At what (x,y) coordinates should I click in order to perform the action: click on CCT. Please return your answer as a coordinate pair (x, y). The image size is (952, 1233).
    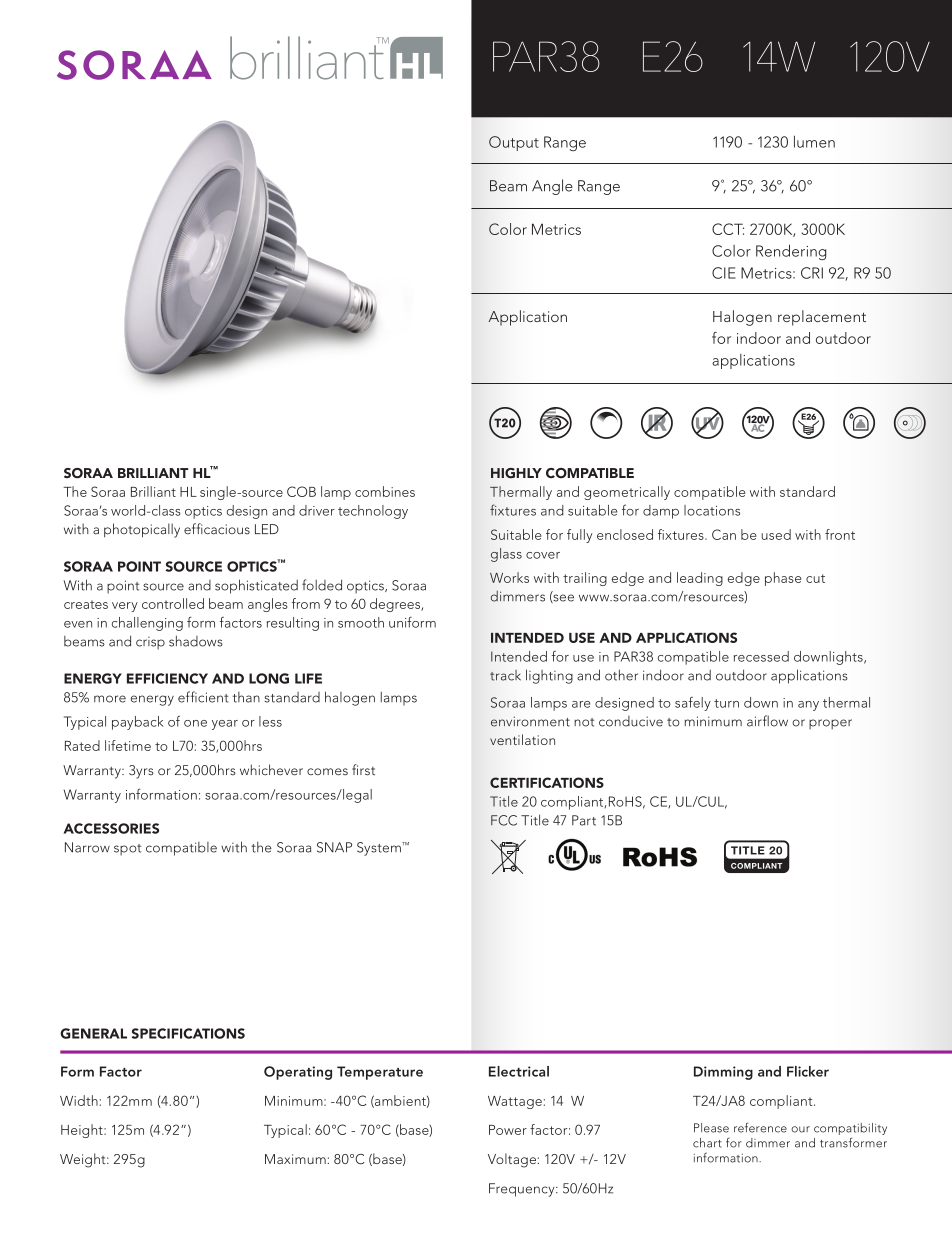
    Looking at the image, I should click on (728, 229).
